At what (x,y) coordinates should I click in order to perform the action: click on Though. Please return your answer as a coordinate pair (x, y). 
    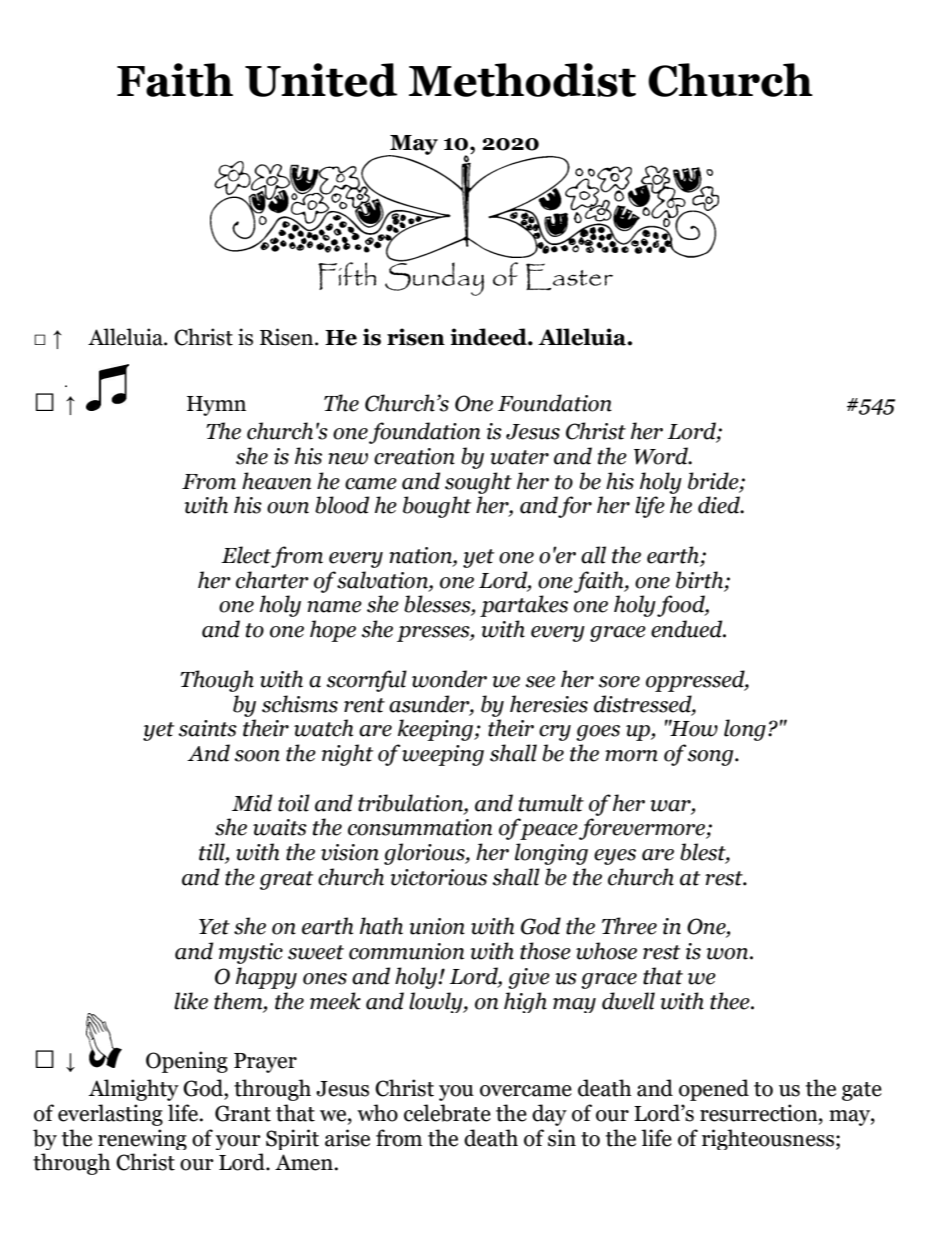
    Looking at the image, I should click on (217, 681).
